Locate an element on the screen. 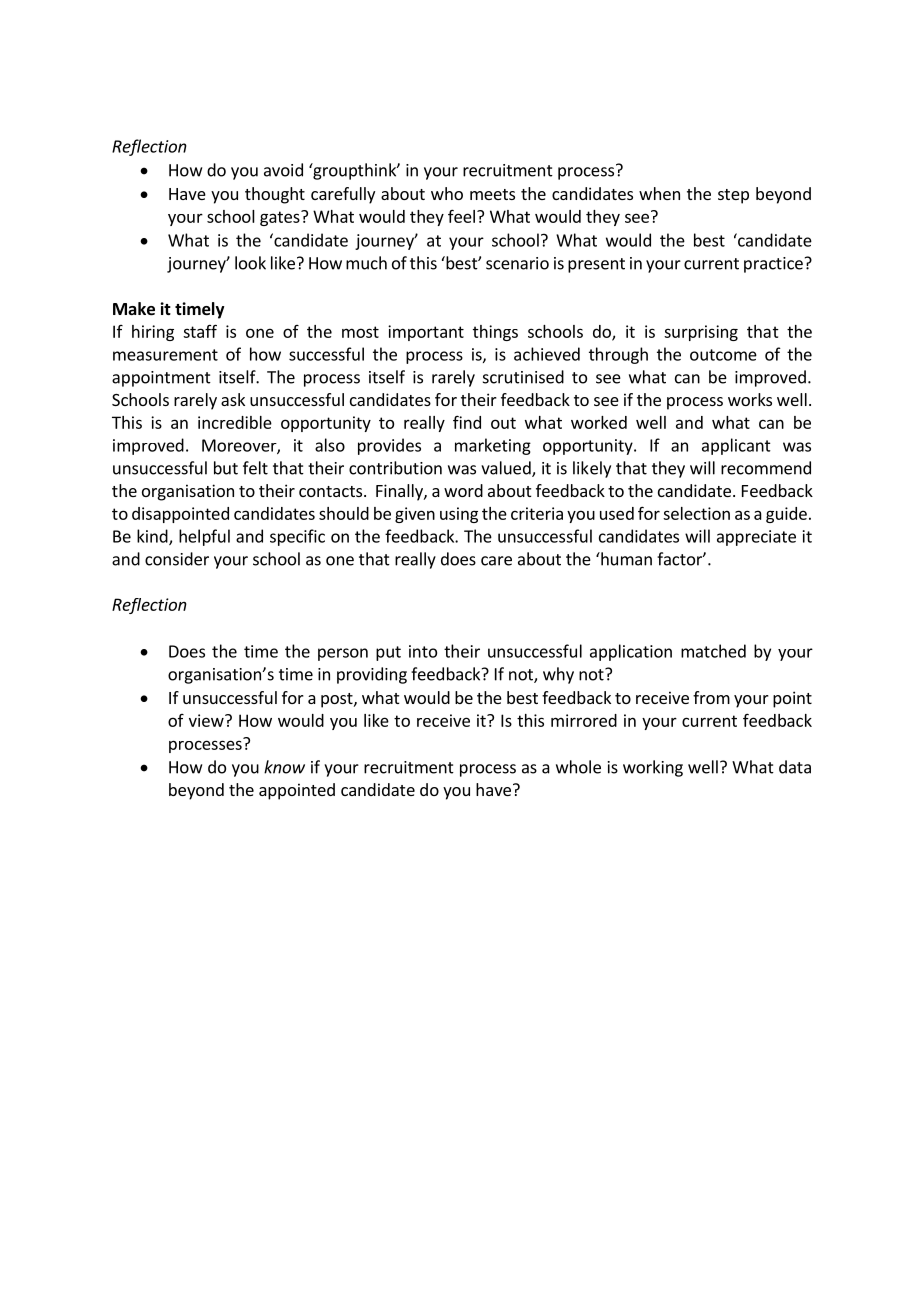  selection is located at coordinates (696, 513).
